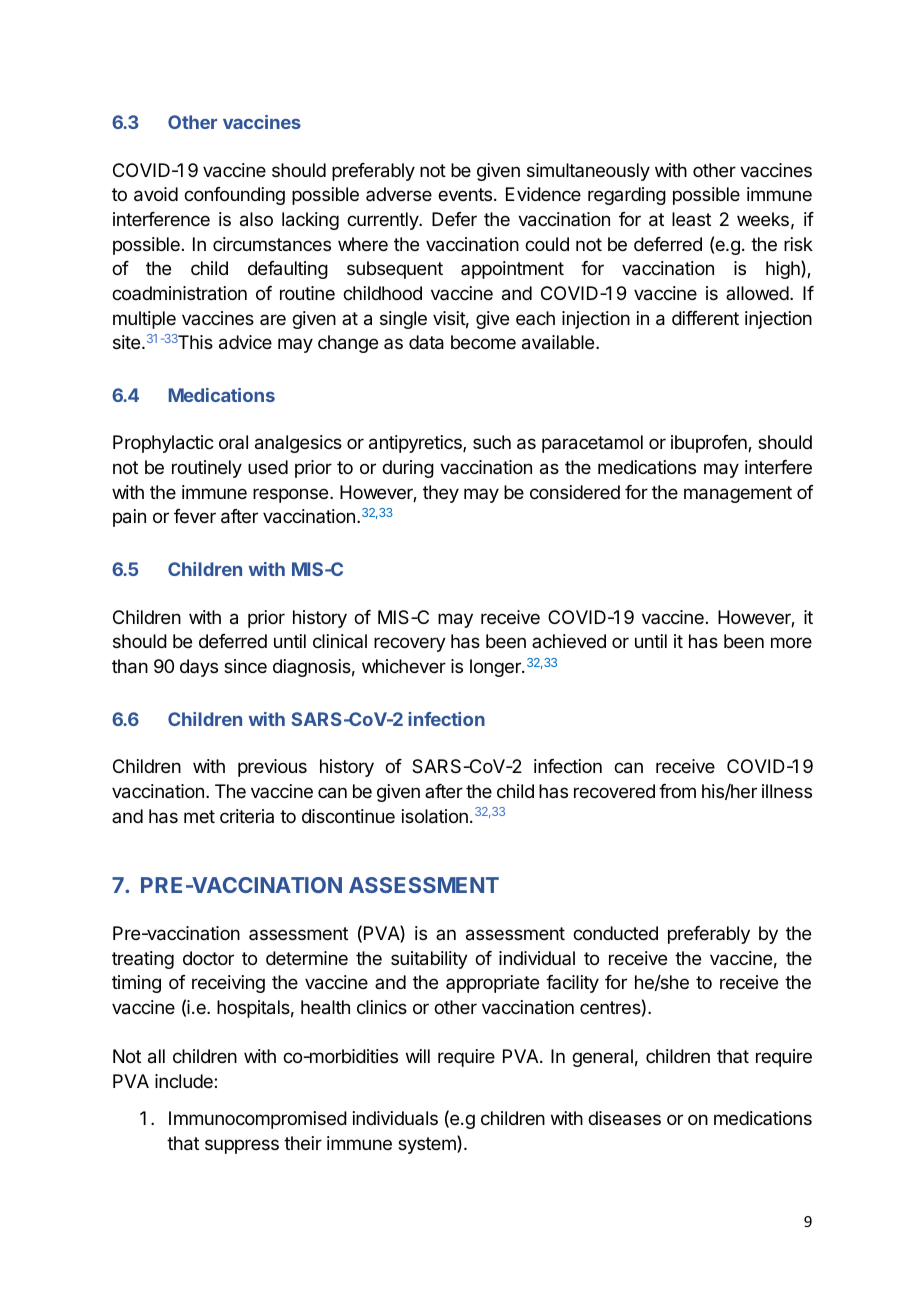 The image size is (924, 1308). Describe the element at coordinates (791, 642) in the page. I see `more` at that location.
